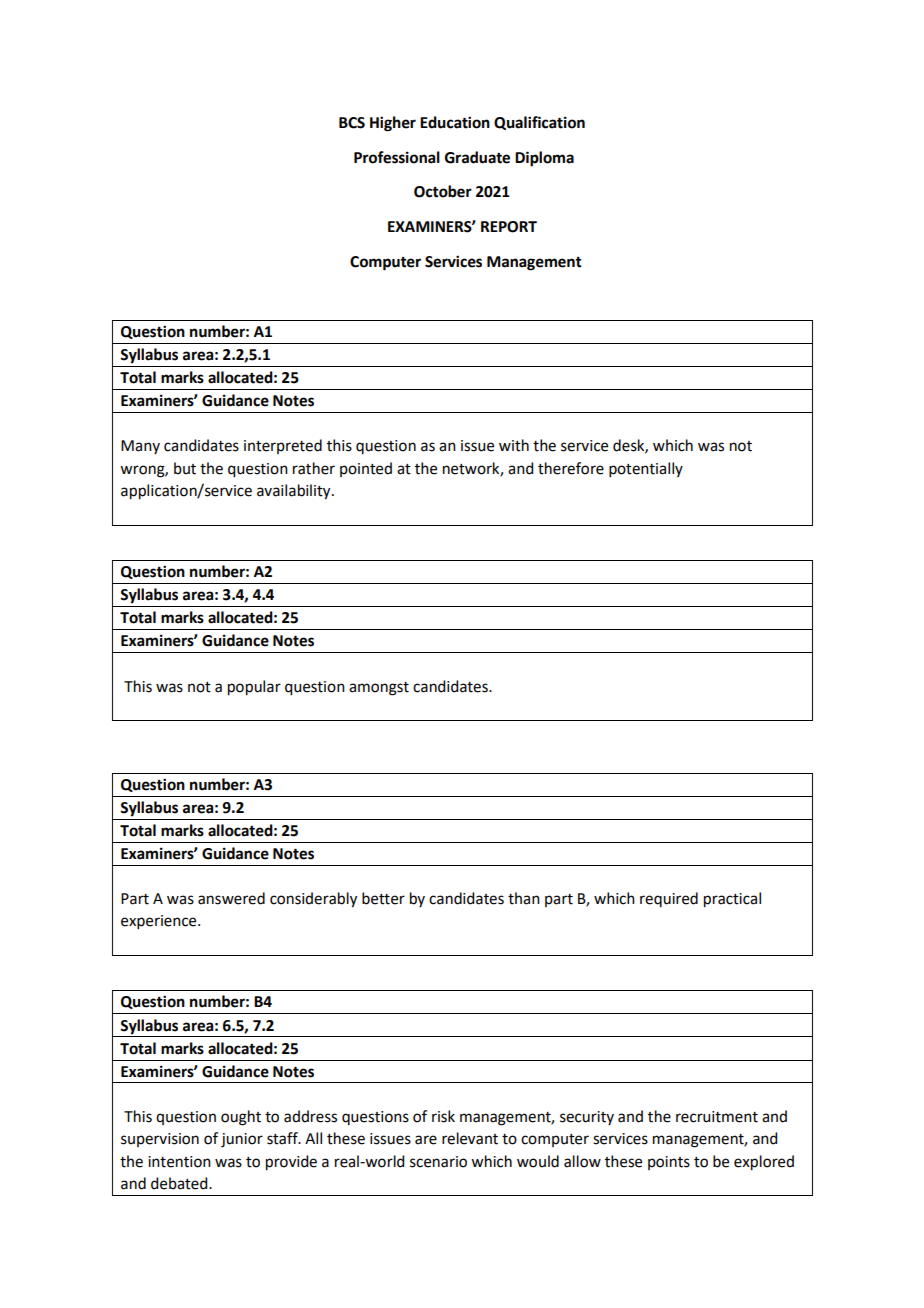 The height and width of the document is (1308, 924). Describe the element at coordinates (646, 469) in the document. I see `potentially` at that location.
